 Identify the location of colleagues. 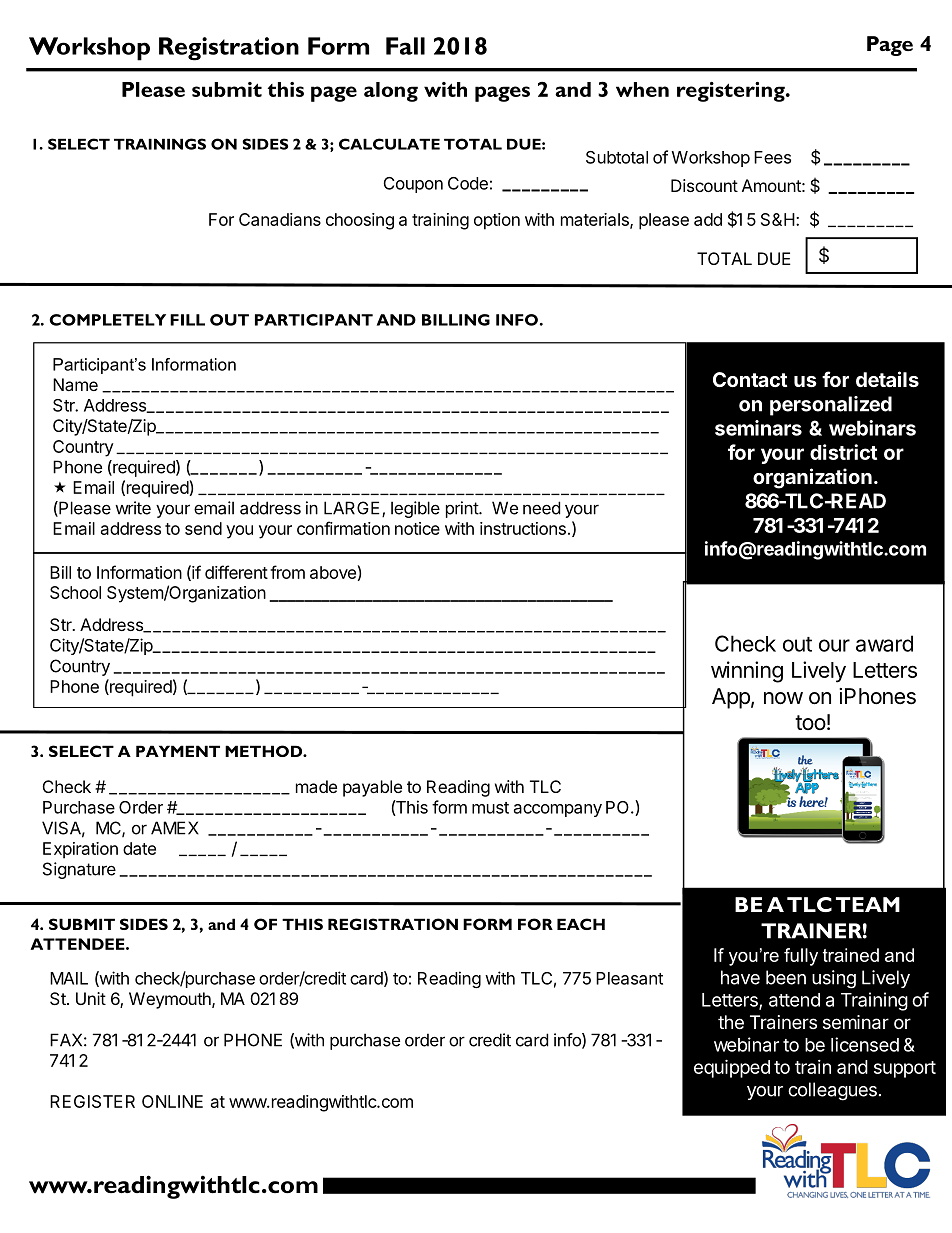
(832, 1091).
